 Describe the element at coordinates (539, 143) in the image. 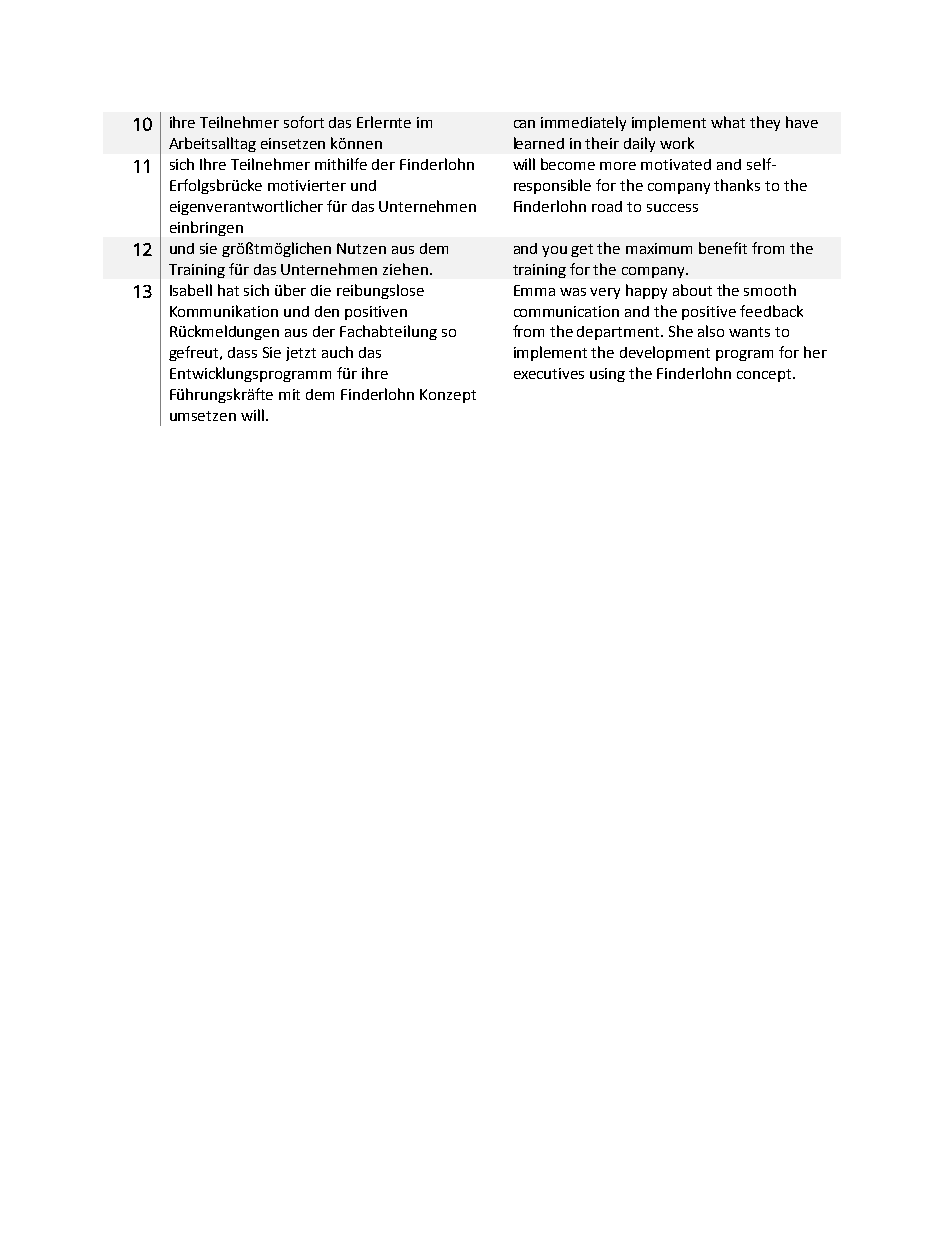

I see `learned` at that location.
